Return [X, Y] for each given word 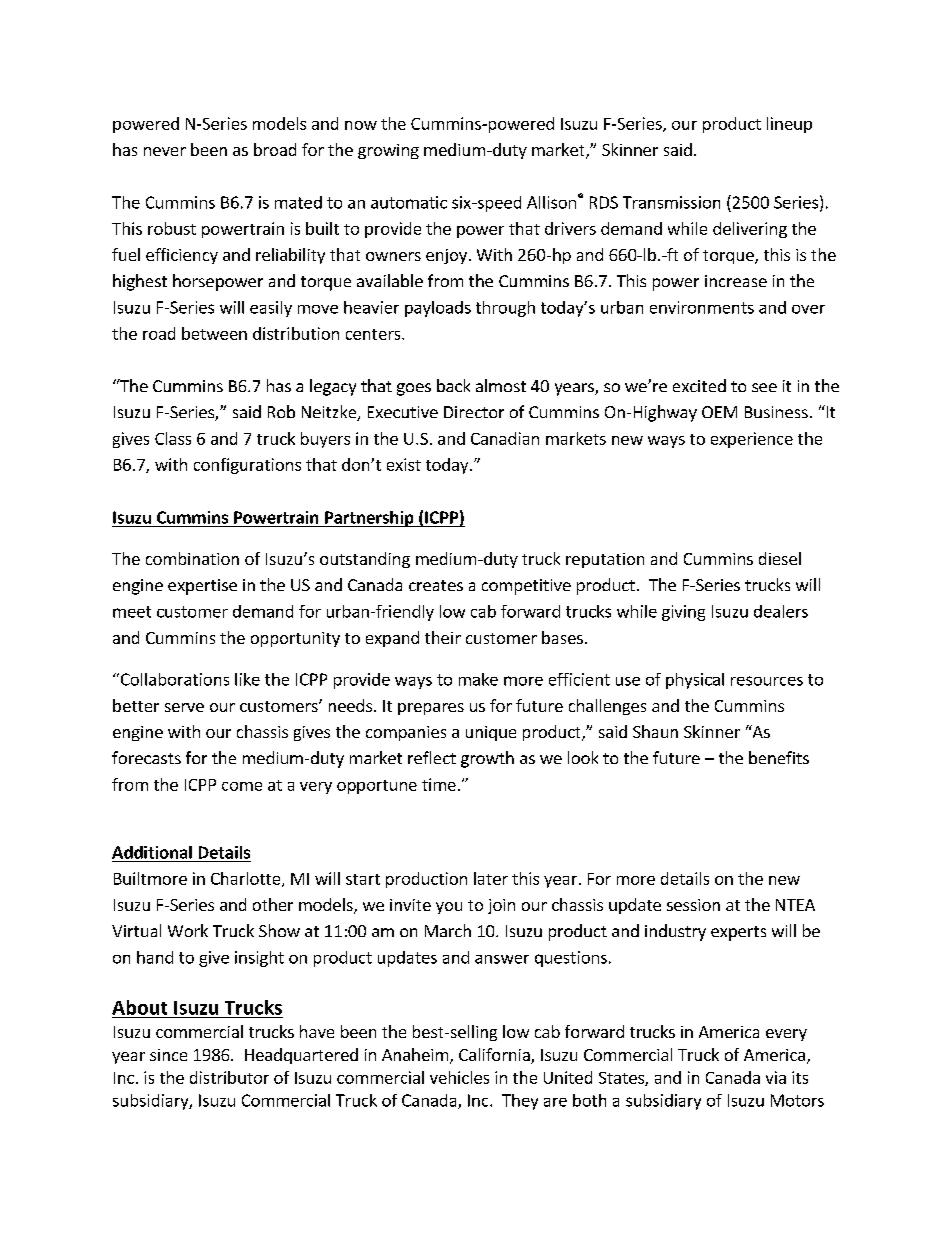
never [165, 151]
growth [487, 759]
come [242, 786]
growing [388, 151]
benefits [779, 757]
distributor [229, 1077]
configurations [247, 466]
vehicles [459, 1077]
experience [752, 440]
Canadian [505, 438]
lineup [789, 125]
